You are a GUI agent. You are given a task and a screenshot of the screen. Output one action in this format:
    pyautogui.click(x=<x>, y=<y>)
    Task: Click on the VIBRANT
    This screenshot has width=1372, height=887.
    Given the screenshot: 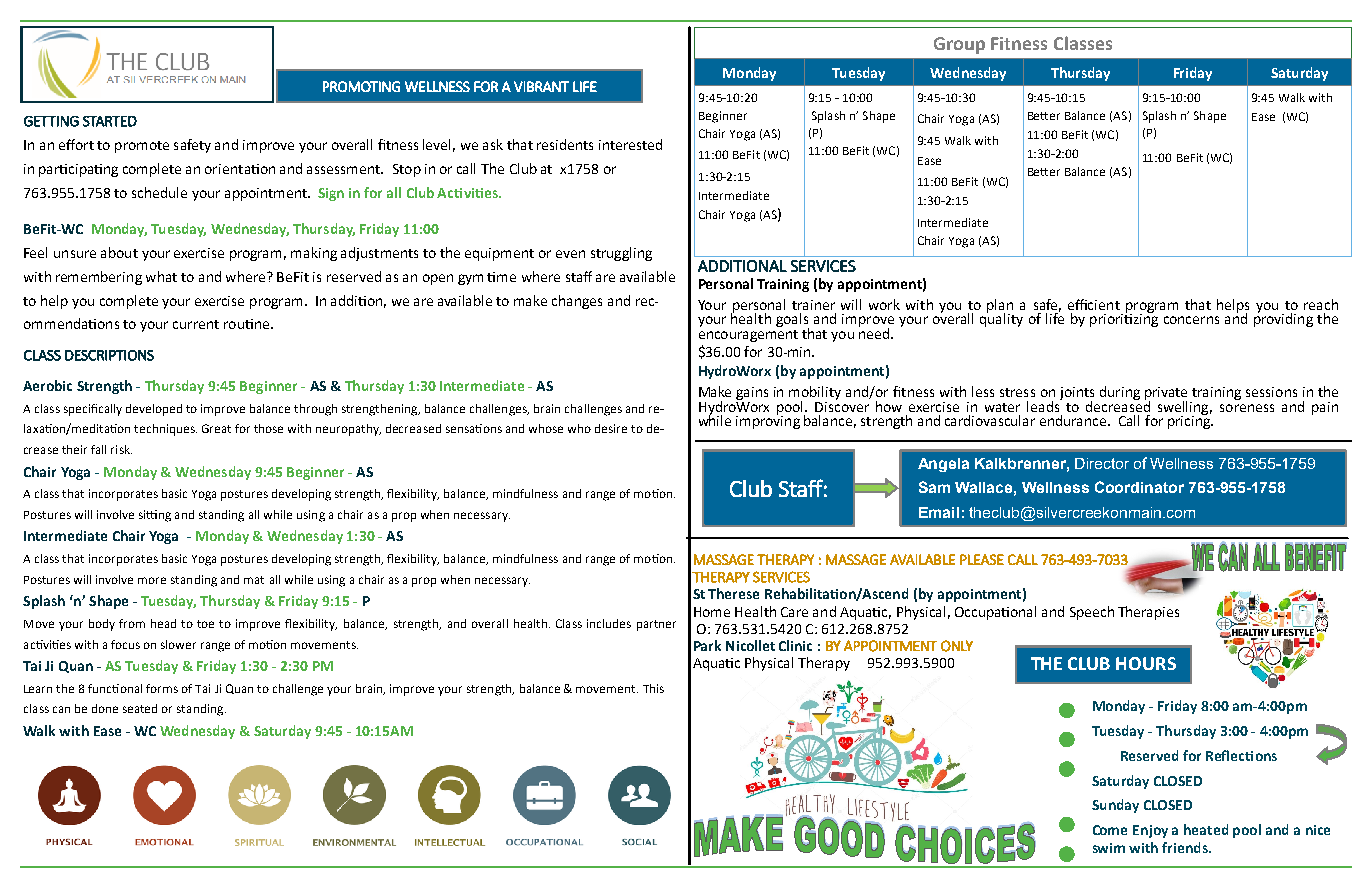 What is the action you would take?
    pyautogui.click(x=541, y=86)
